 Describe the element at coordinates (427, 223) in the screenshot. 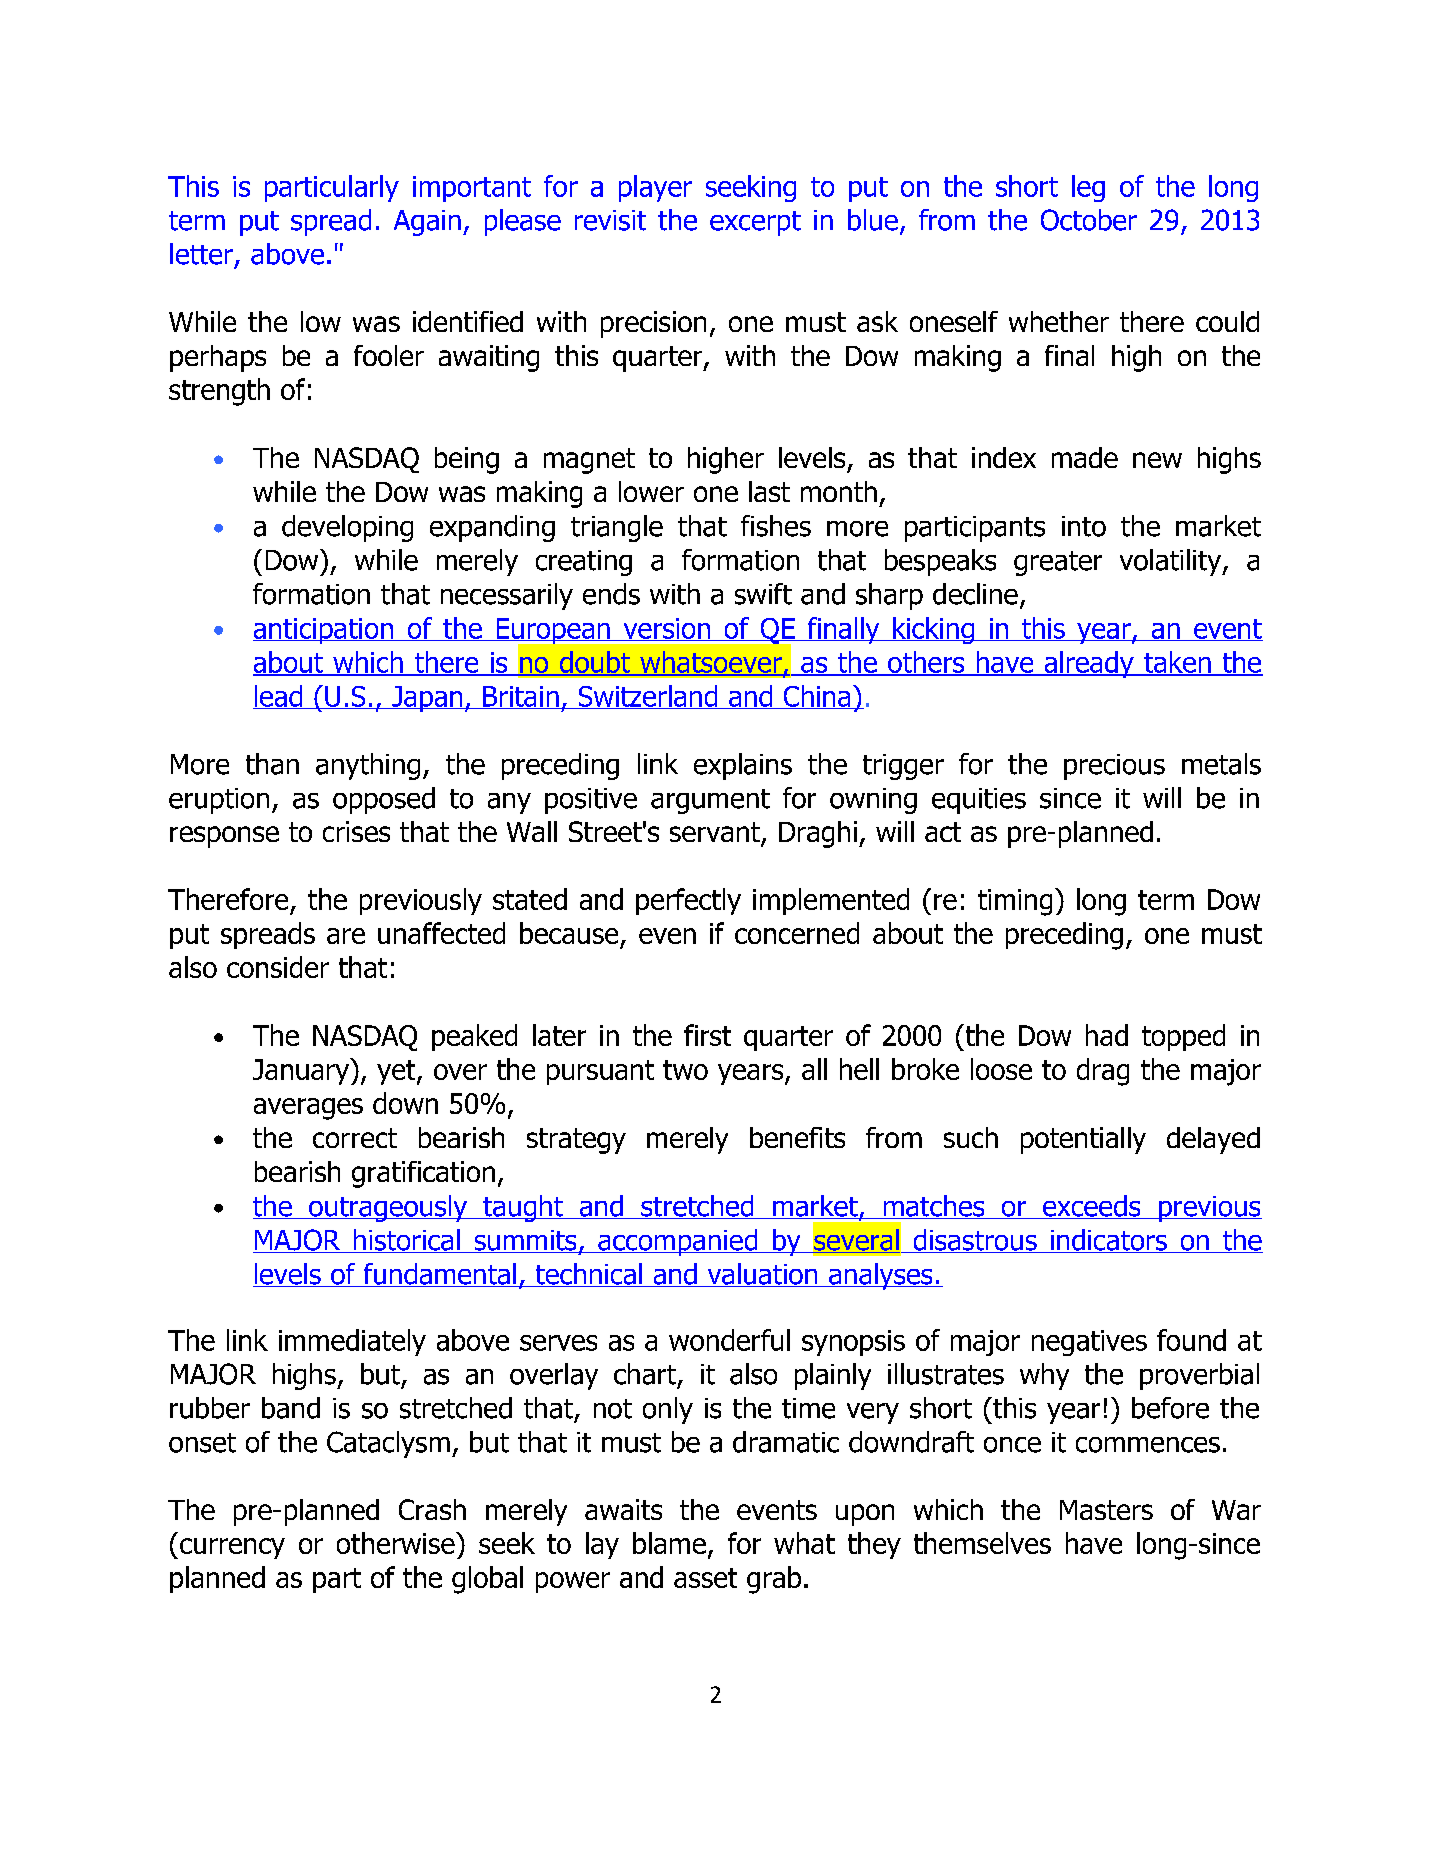

I see `Again` at that location.
